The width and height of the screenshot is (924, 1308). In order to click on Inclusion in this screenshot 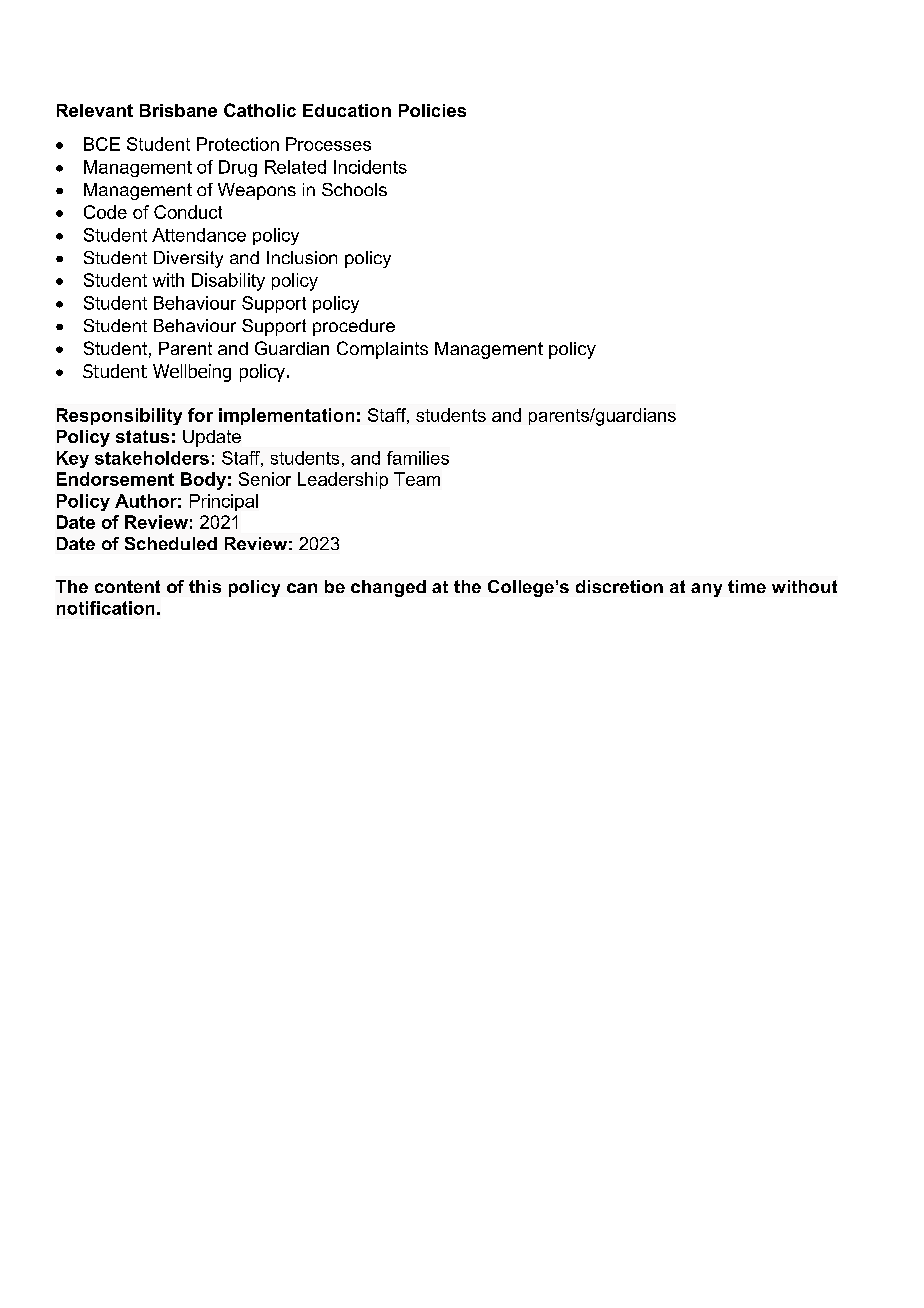, I will do `click(302, 257)`.
